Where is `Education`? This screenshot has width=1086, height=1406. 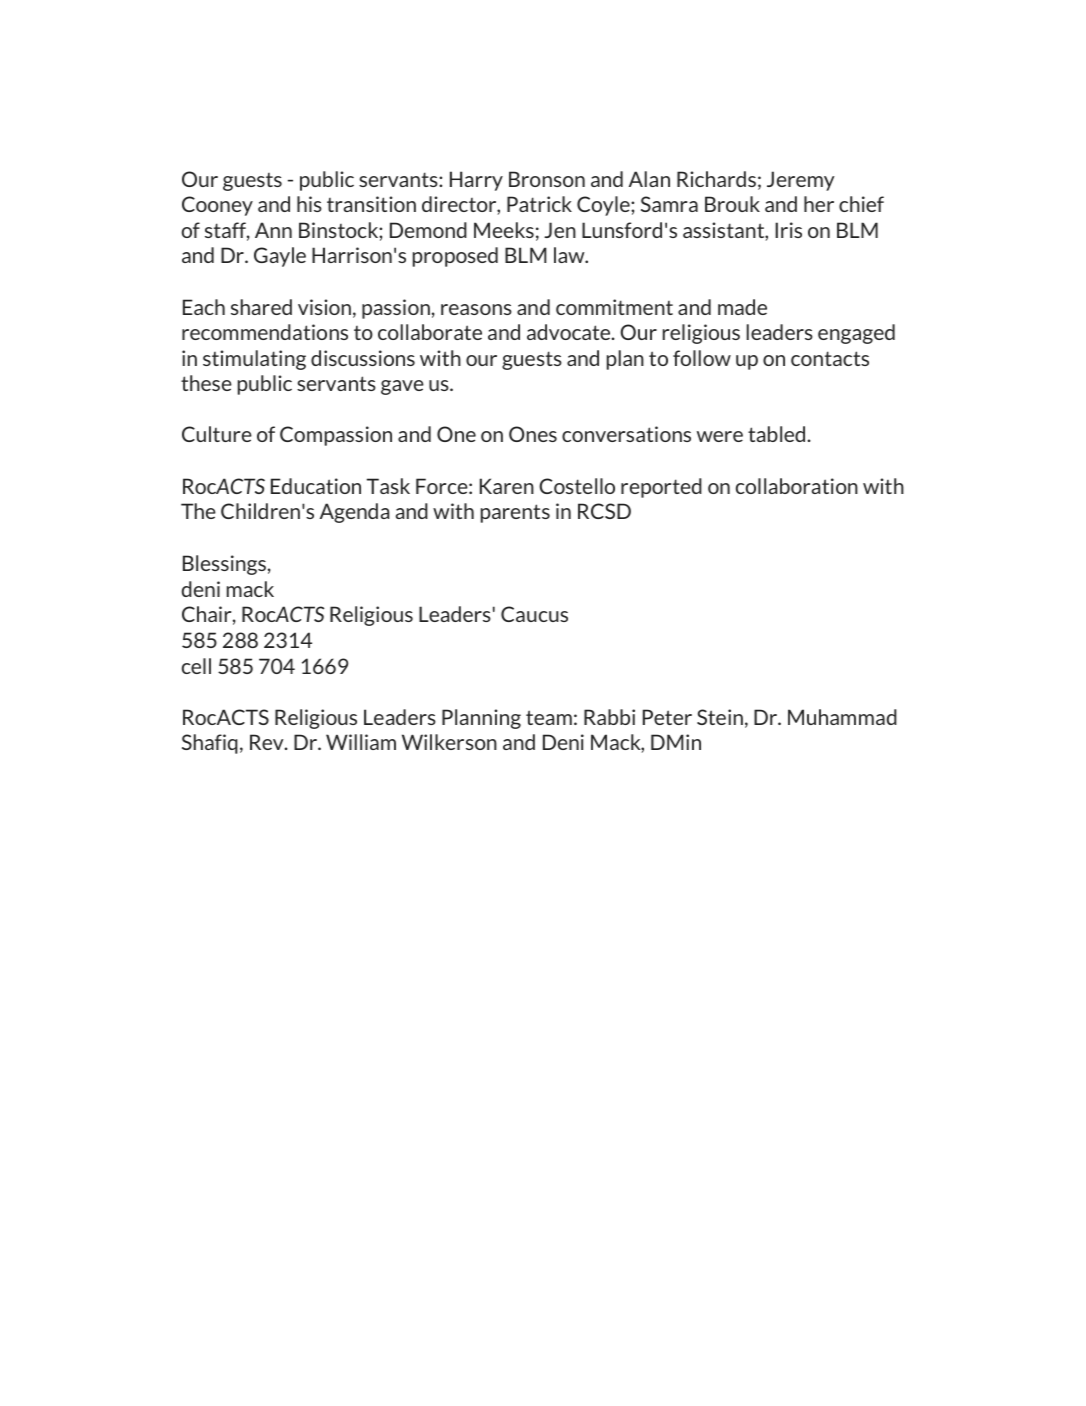 Education is located at coordinates (316, 486).
